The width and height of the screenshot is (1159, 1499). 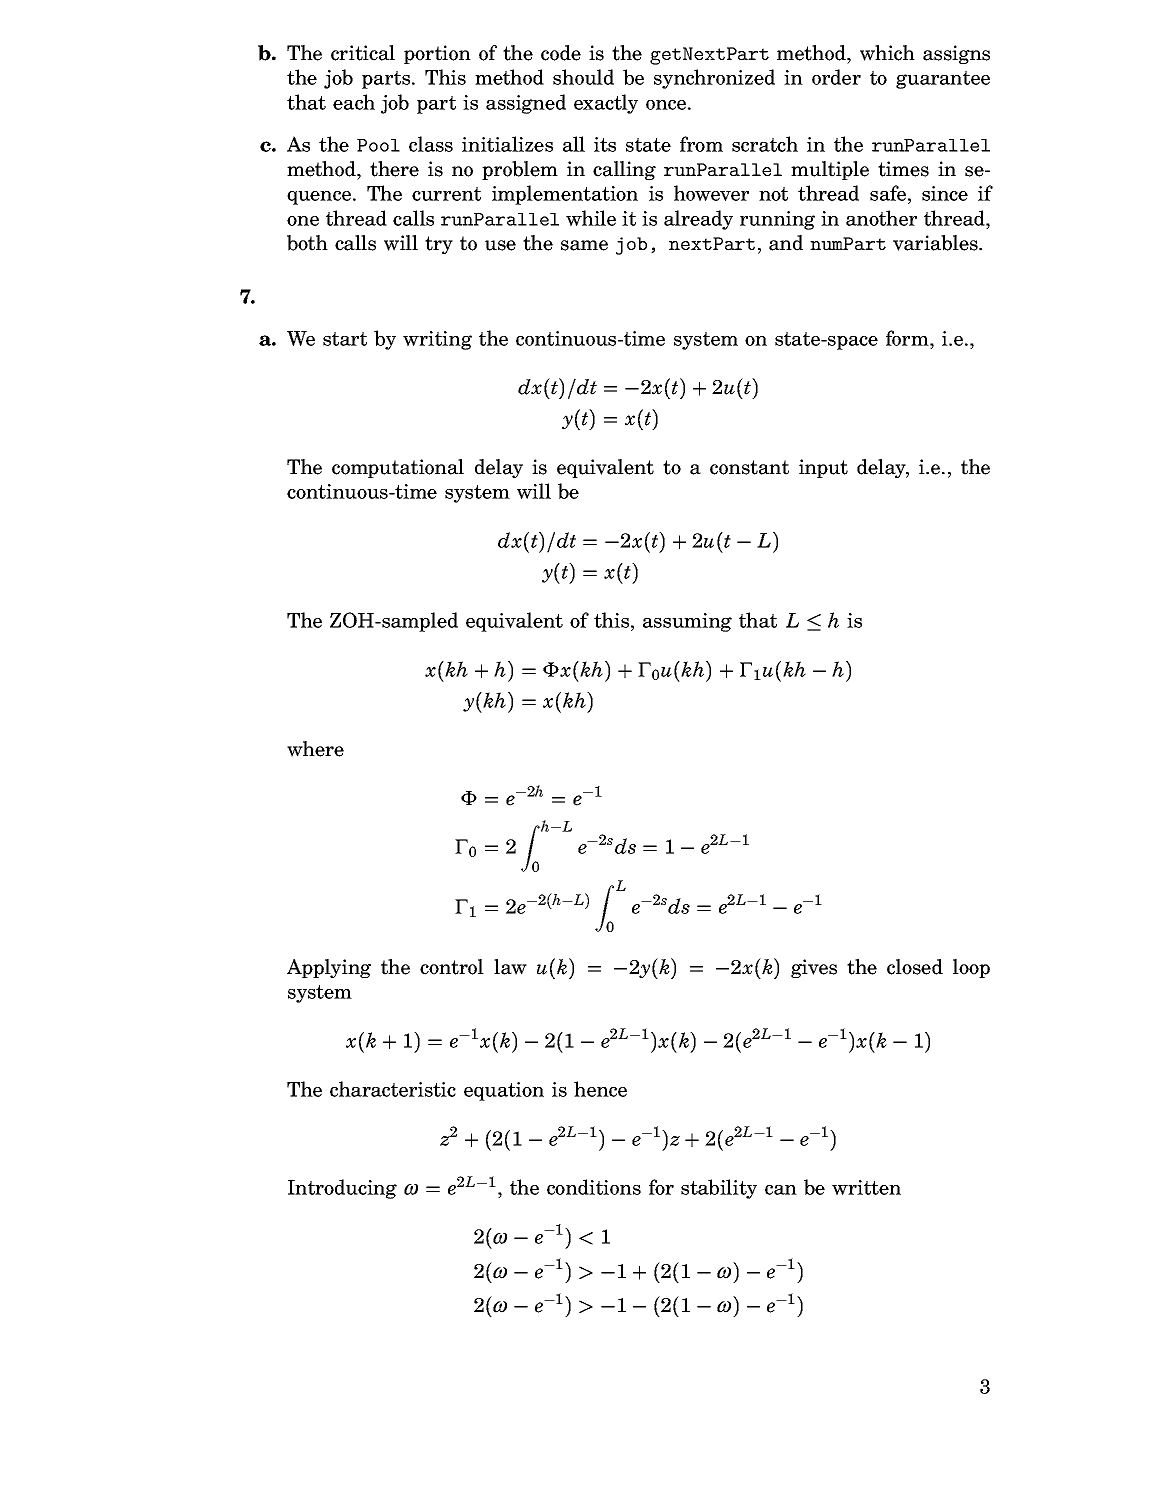 I want to click on each, so click(x=354, y=102).
